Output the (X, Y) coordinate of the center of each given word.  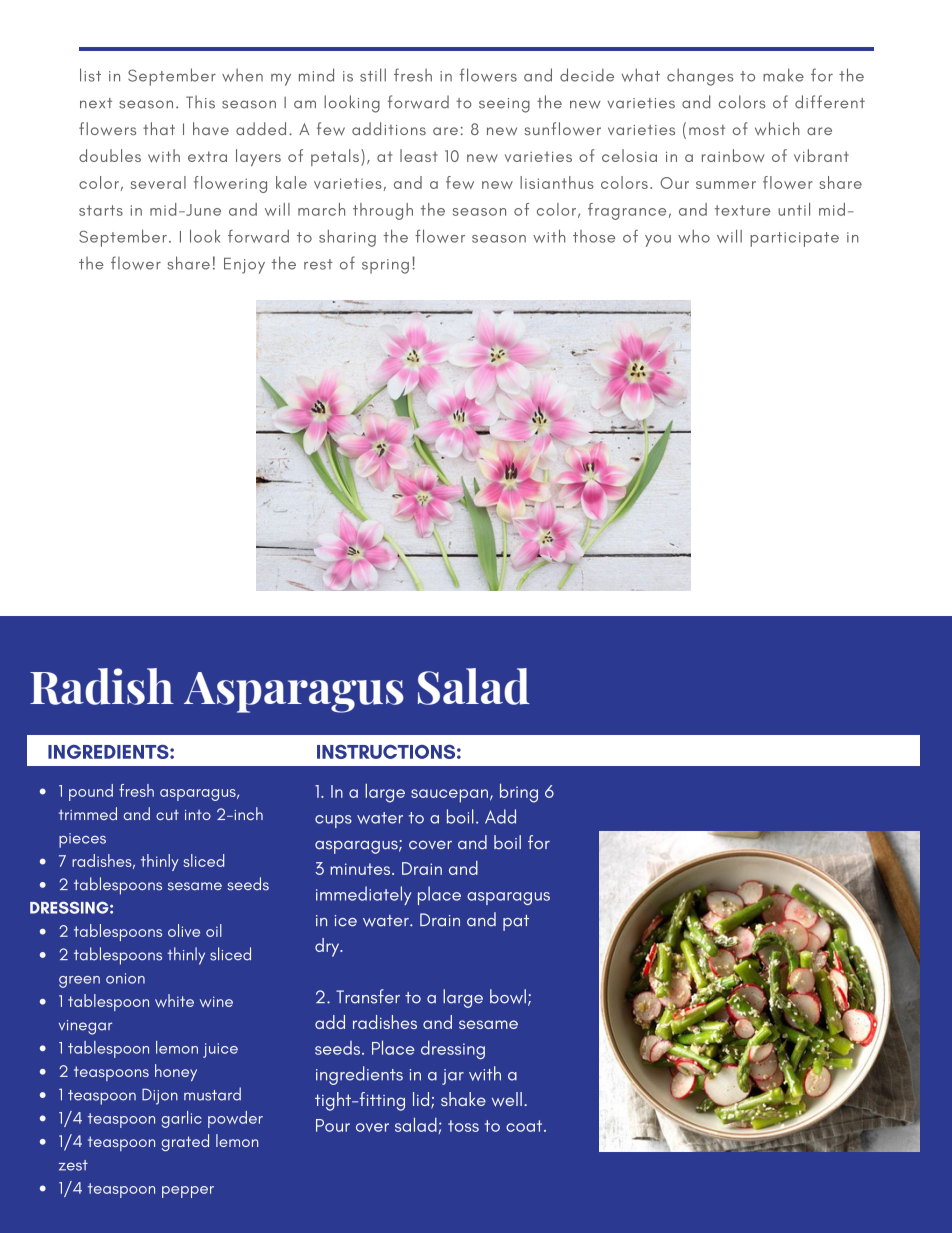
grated (185, 1142)
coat (525, 1126)
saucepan (449, 796)
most (707, 130)
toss (463, 1126)
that (159, 128)
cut (167, 814)
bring (519, 793)
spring (385, 266)
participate (794, 239)
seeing (504, 105)
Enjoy (244, 266)
